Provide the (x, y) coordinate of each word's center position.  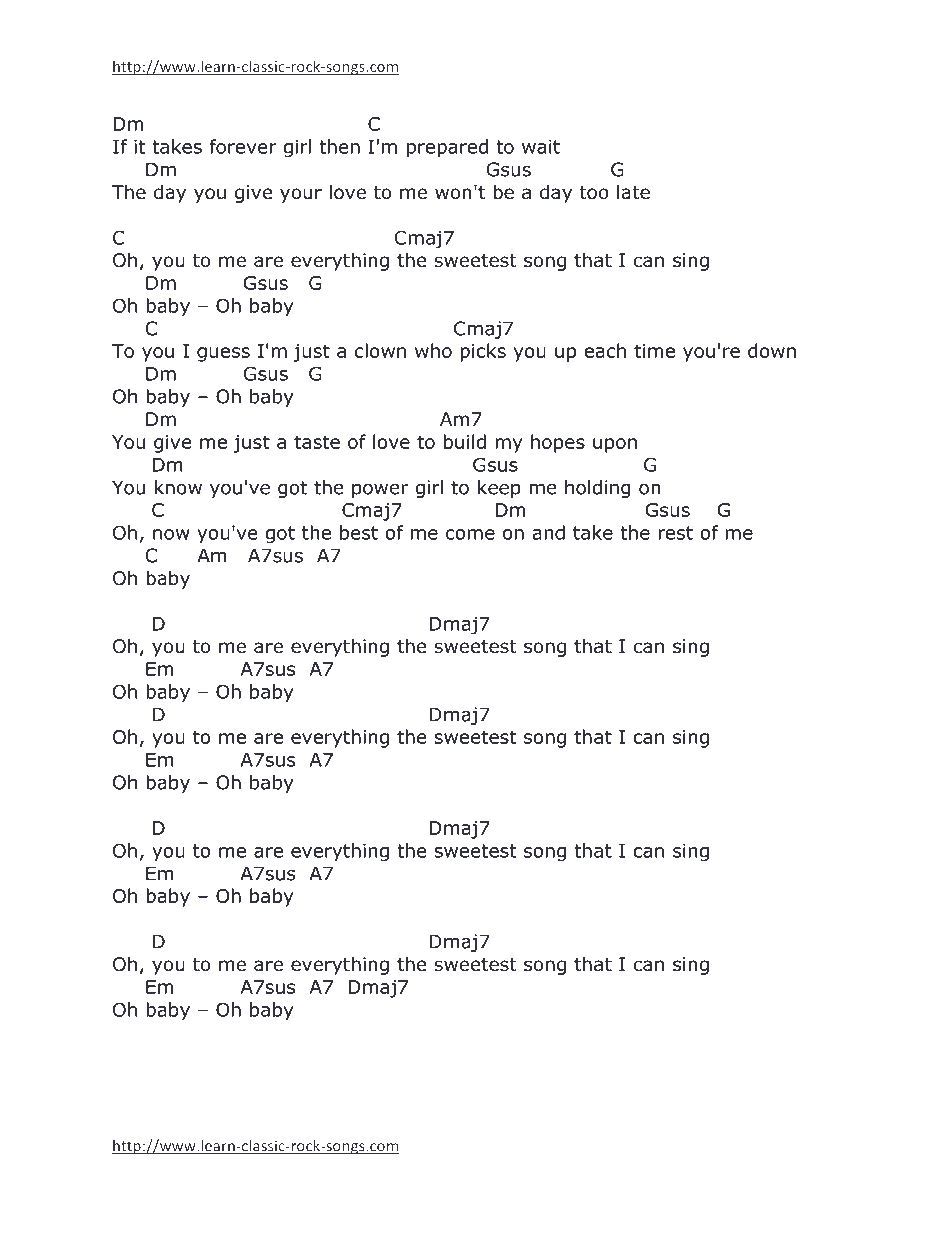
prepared (447, 148)
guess (223, 354)
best (359, 532)
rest (675, 533)
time (654, 351)
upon (615, 445)
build (465, 441)
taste (317, 442)
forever (243, 146)
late (633, 192)
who (433, 350)
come (470, 534)
